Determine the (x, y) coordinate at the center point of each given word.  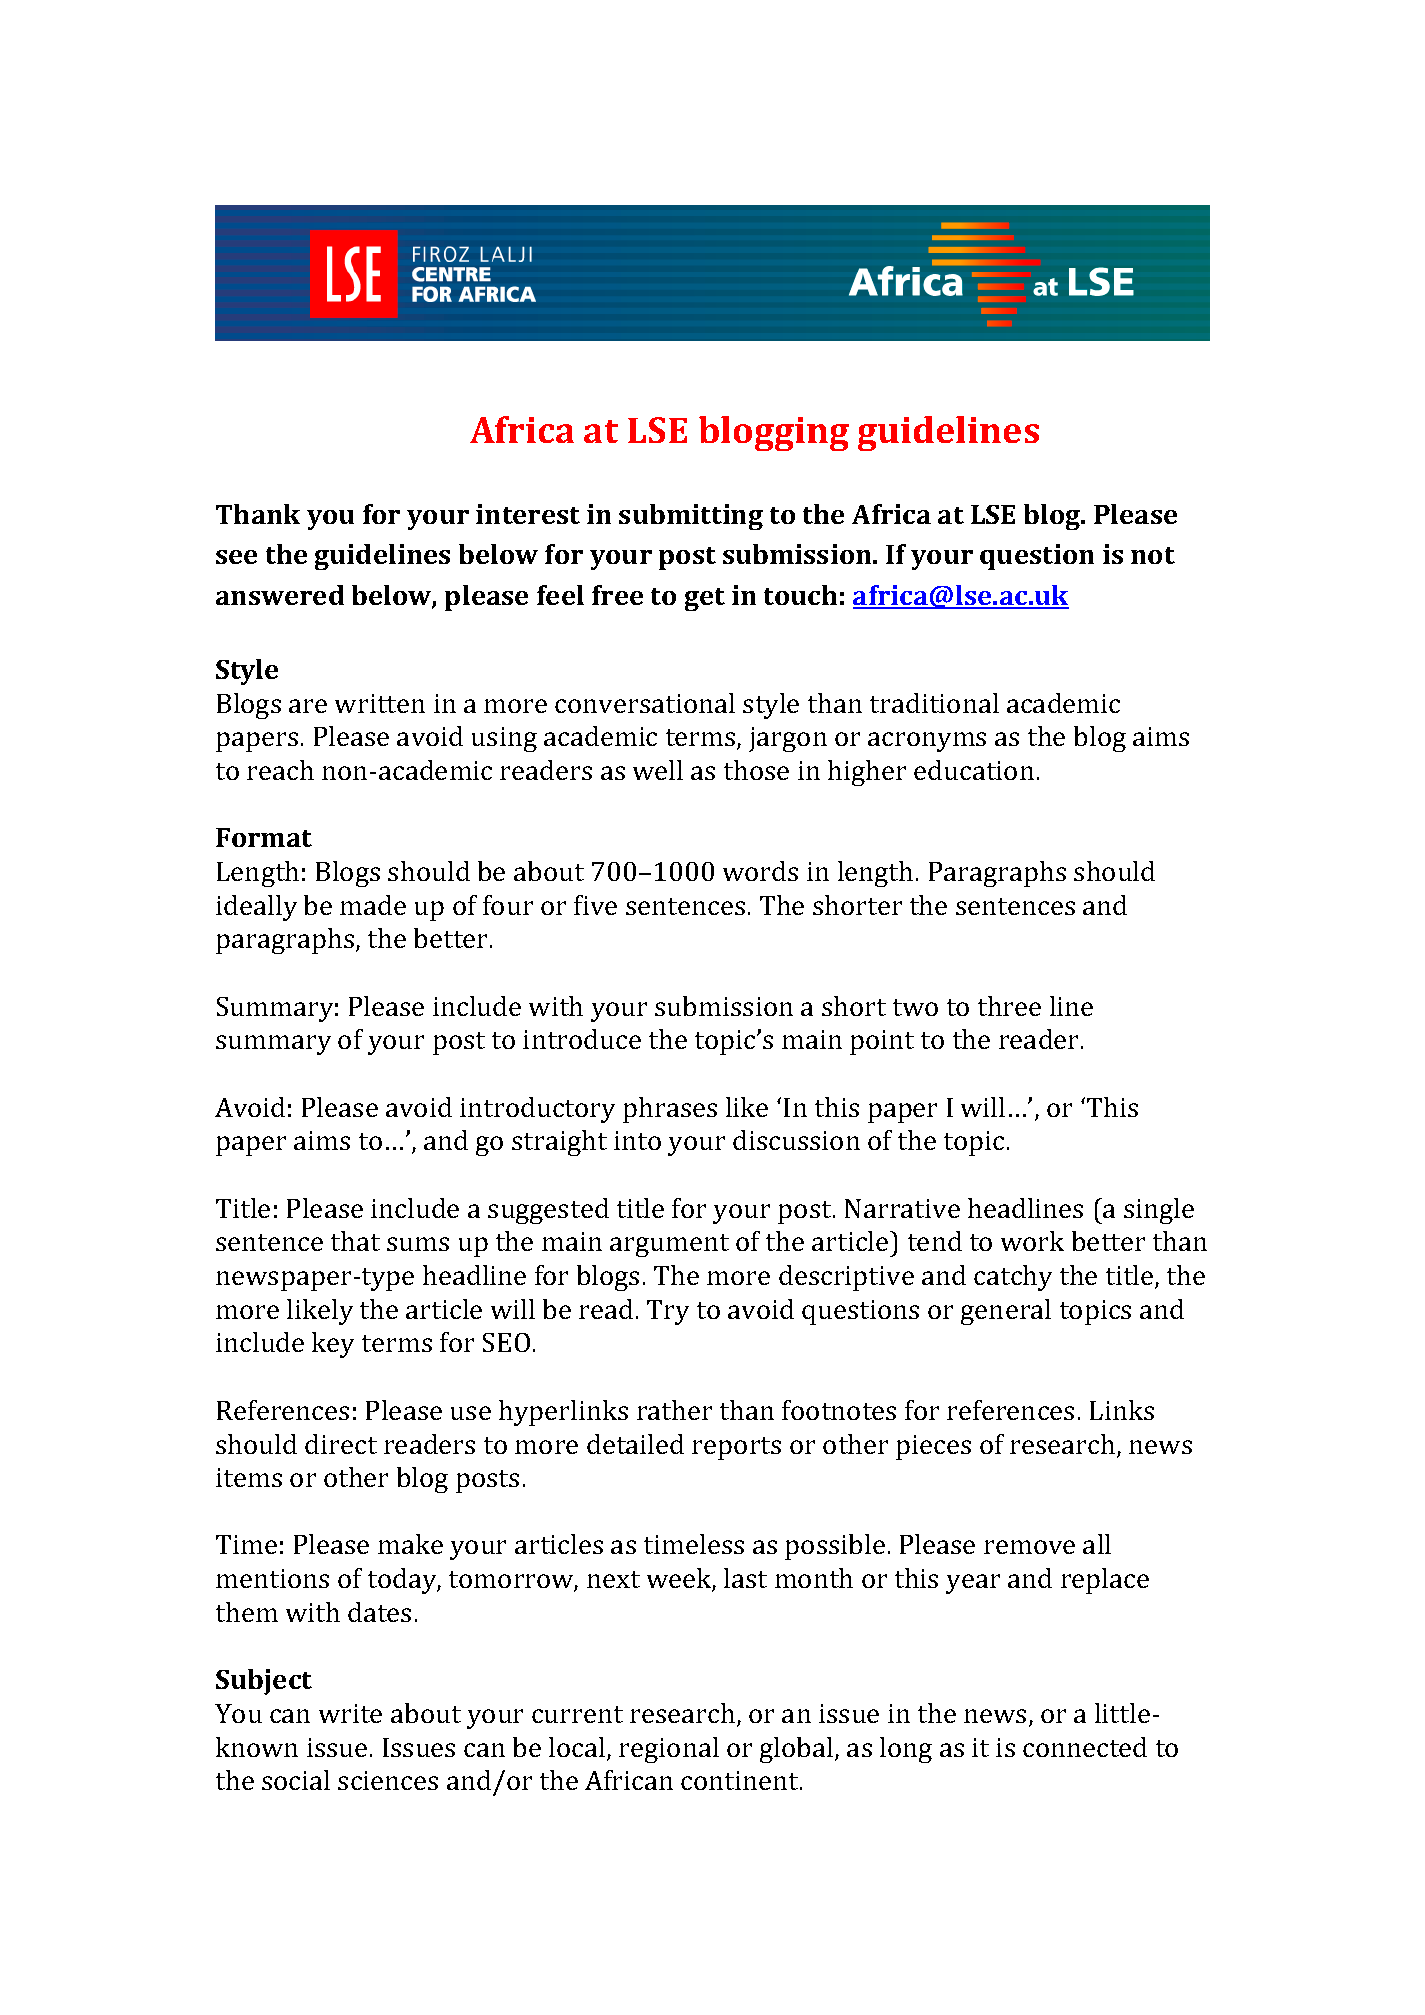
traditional (934, 703)
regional (669, 1750)
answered (280, 595)
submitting (691, 517)
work (1032, 1241)
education (974, 770)
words (760, 871)
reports (736, 1448)
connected (1085, 1747)
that (355, 1241)
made (373, 905)
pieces (933, 1447)
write (350, 1713)
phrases (670, 1110)
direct (341, 1444)
